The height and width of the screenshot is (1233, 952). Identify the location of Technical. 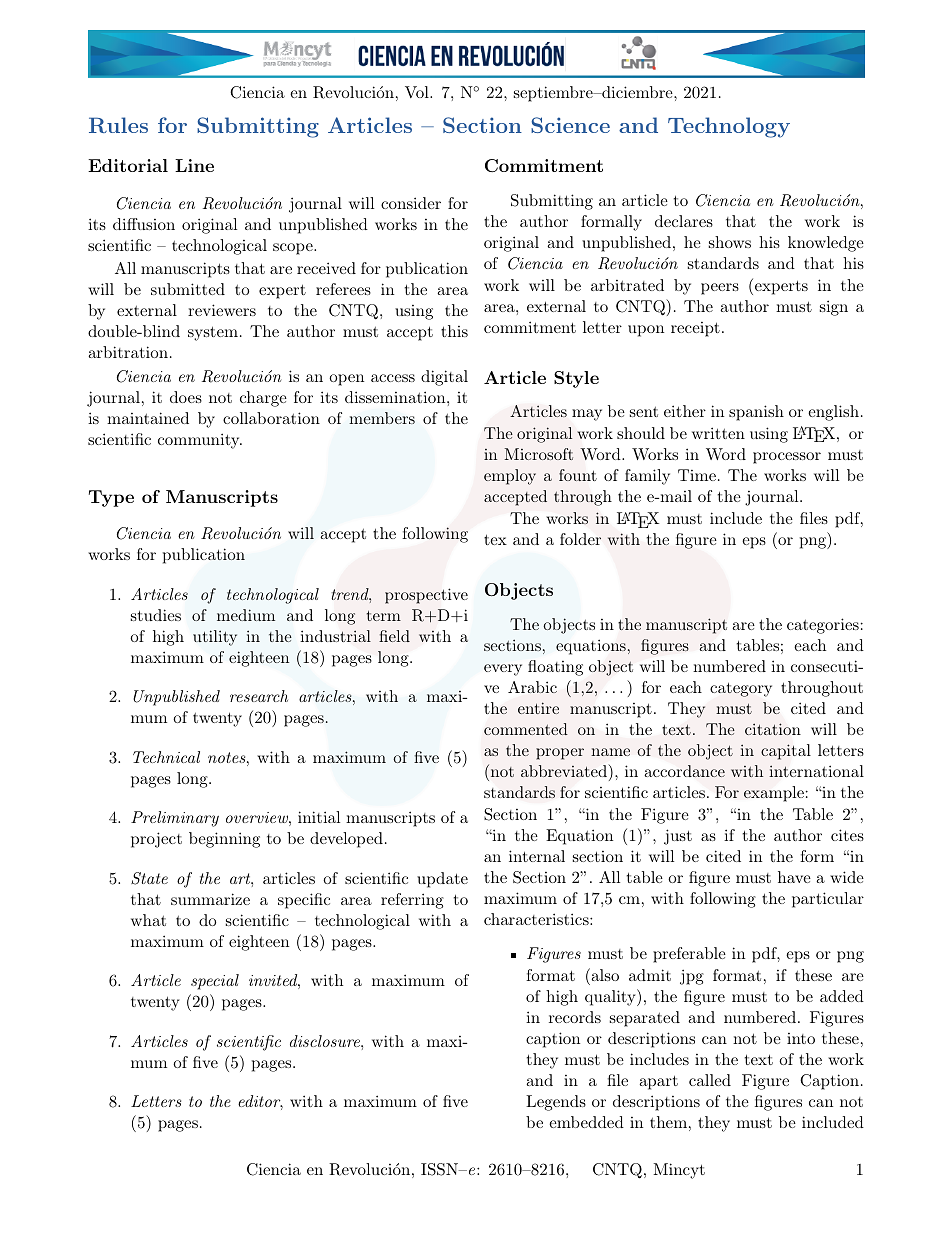
(166, 757).
